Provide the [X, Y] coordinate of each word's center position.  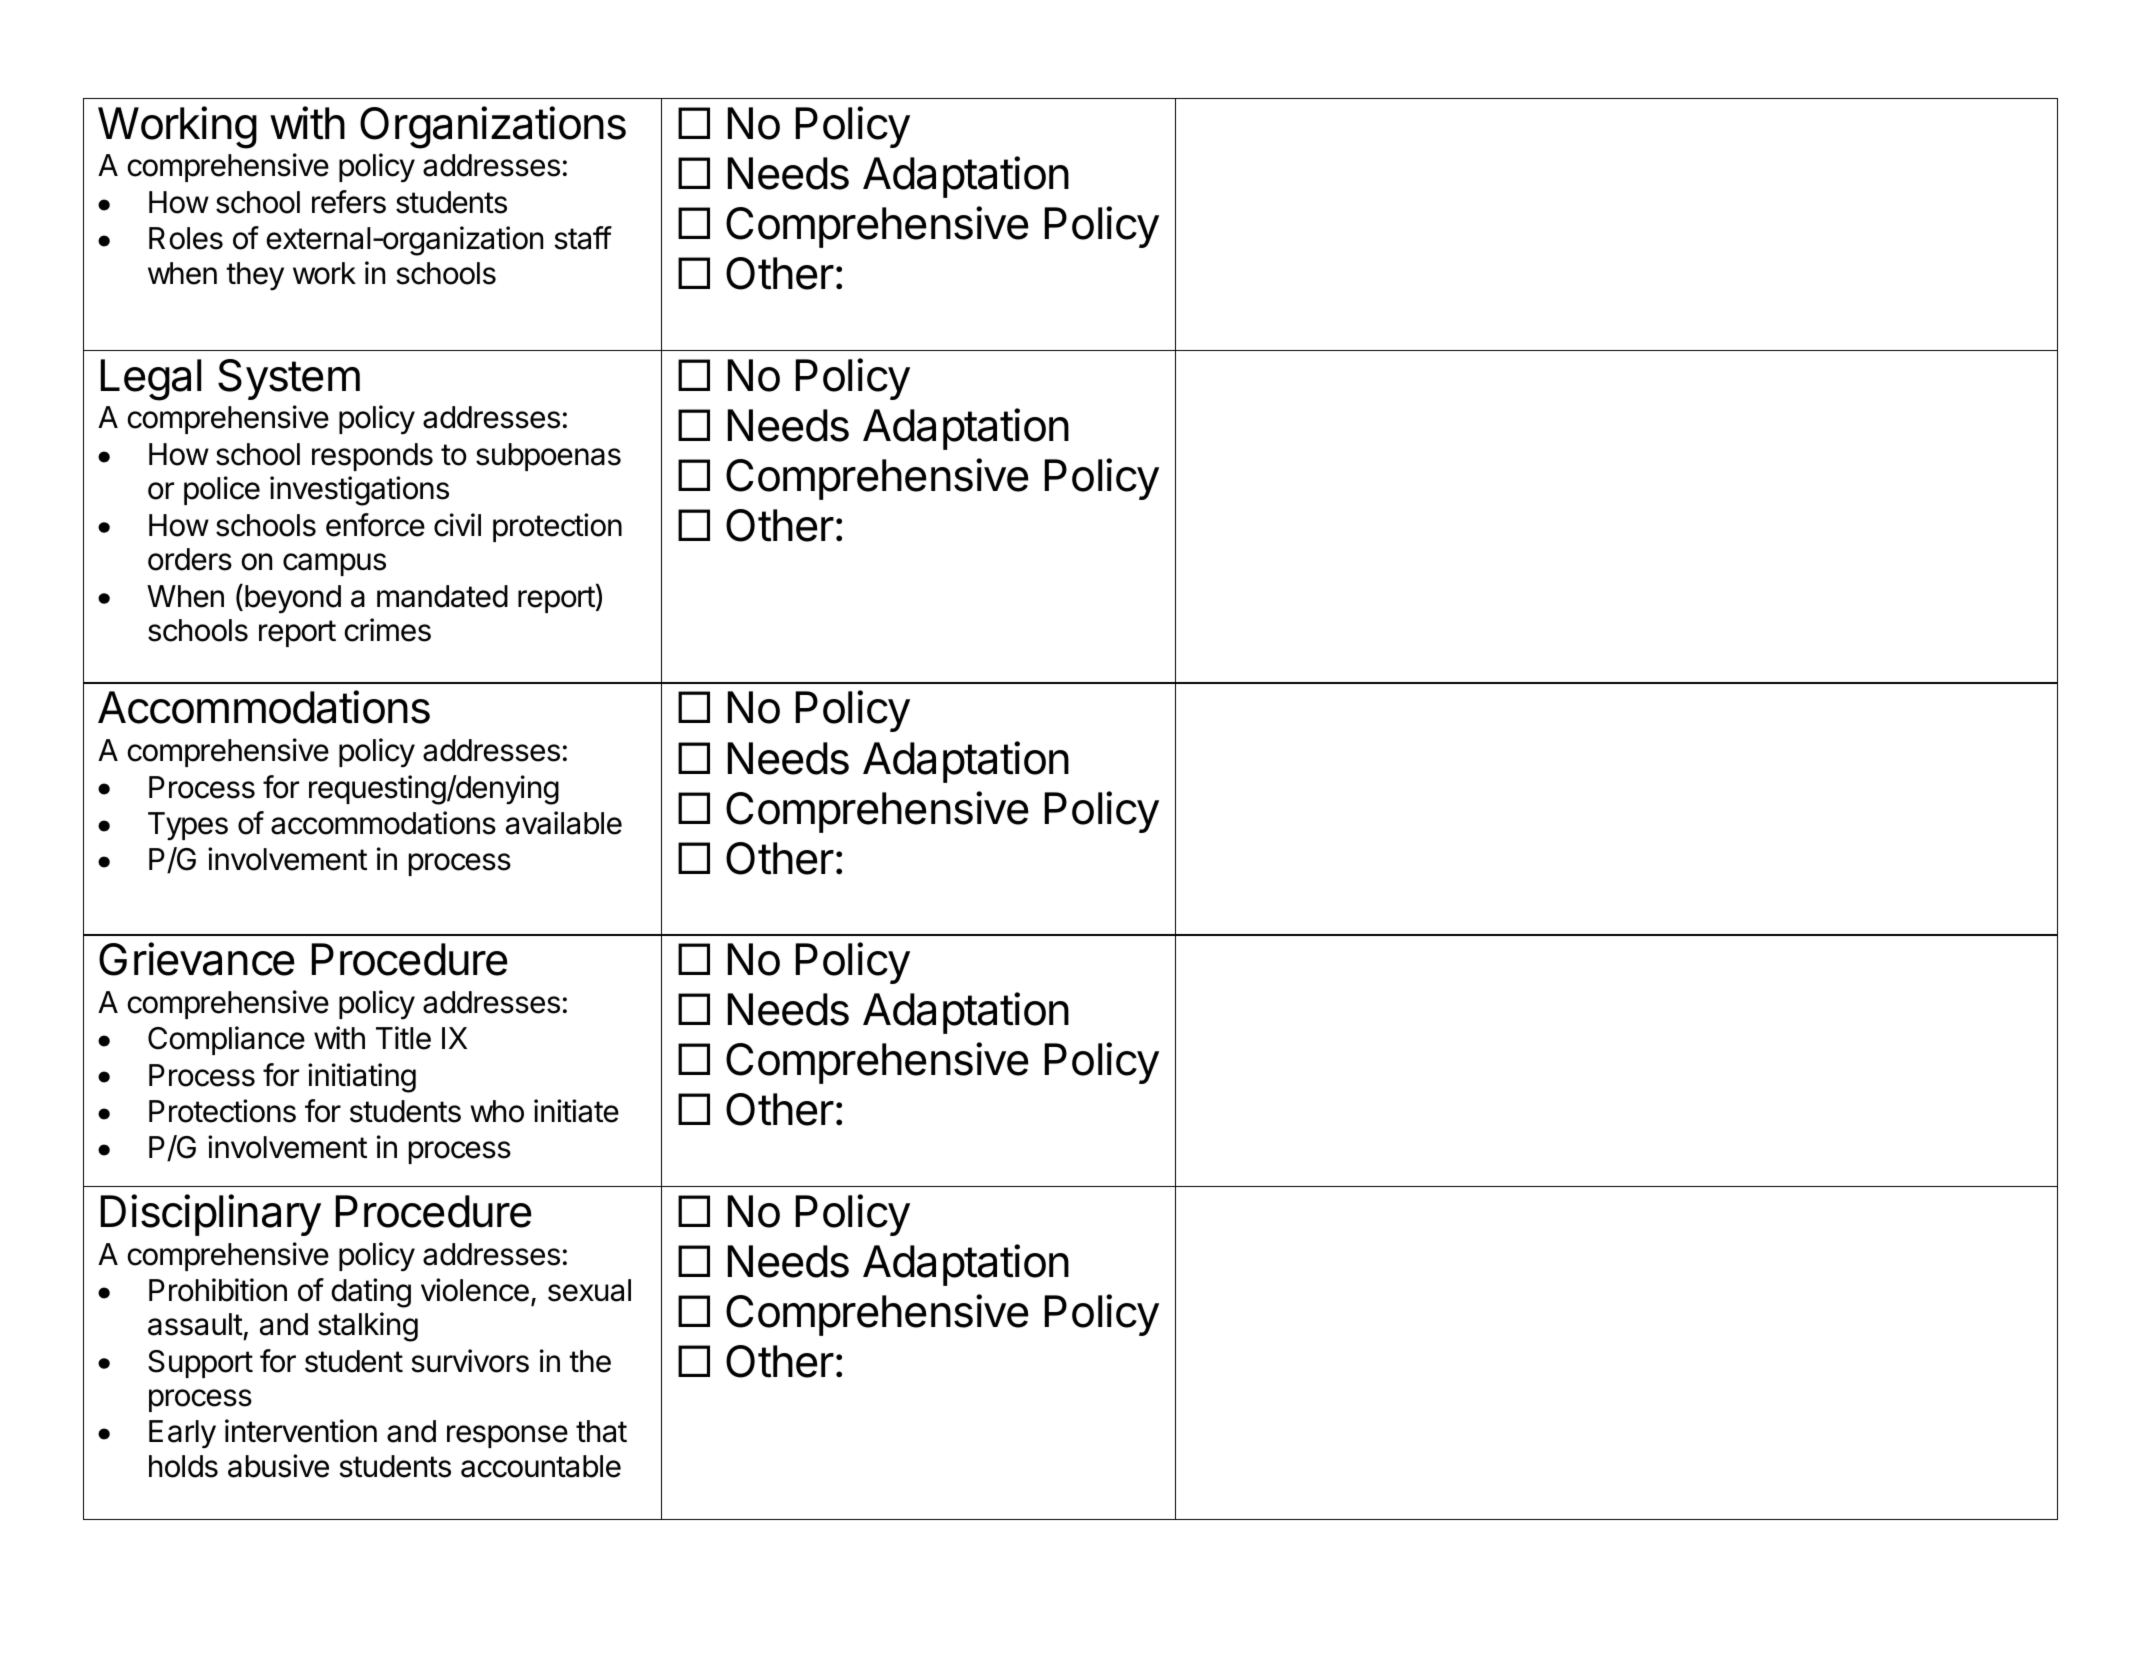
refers [349, 202]
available [564, 823]
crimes [388, 630]
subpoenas [548, 457]
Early [182, 1434]
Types [188, 826]
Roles [186, 238]
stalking [368, 1327]
